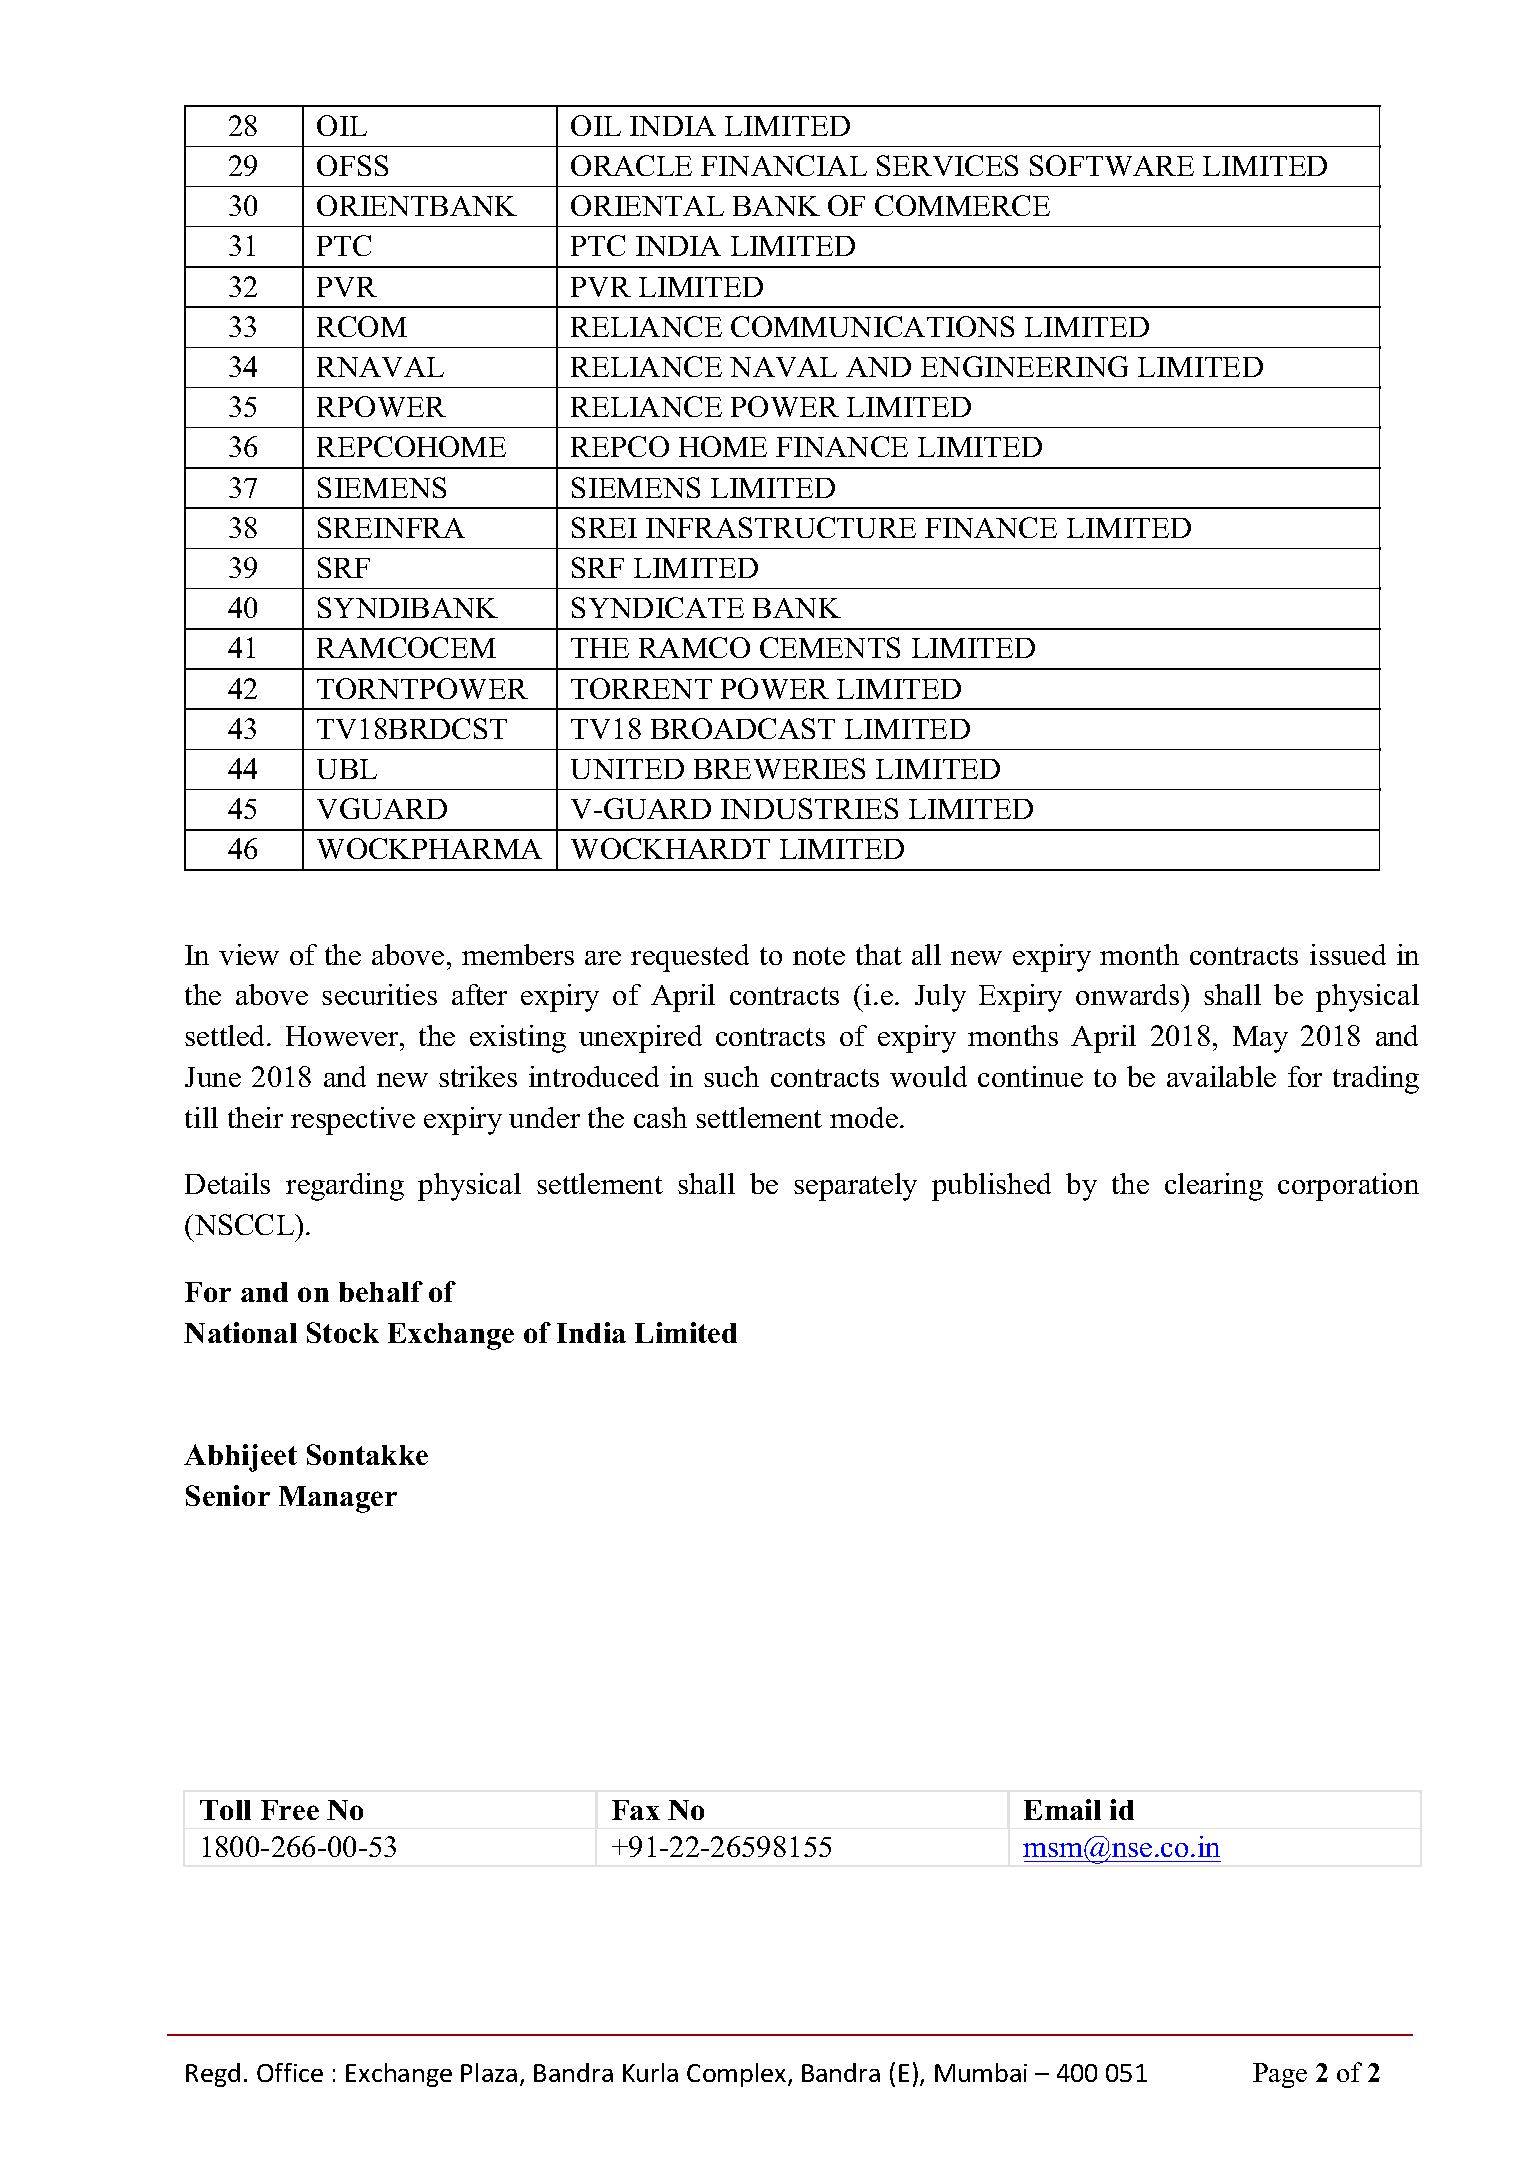 This screenshot has height=2163, width=1529. I want to click on Office, so click(290, 2072).
